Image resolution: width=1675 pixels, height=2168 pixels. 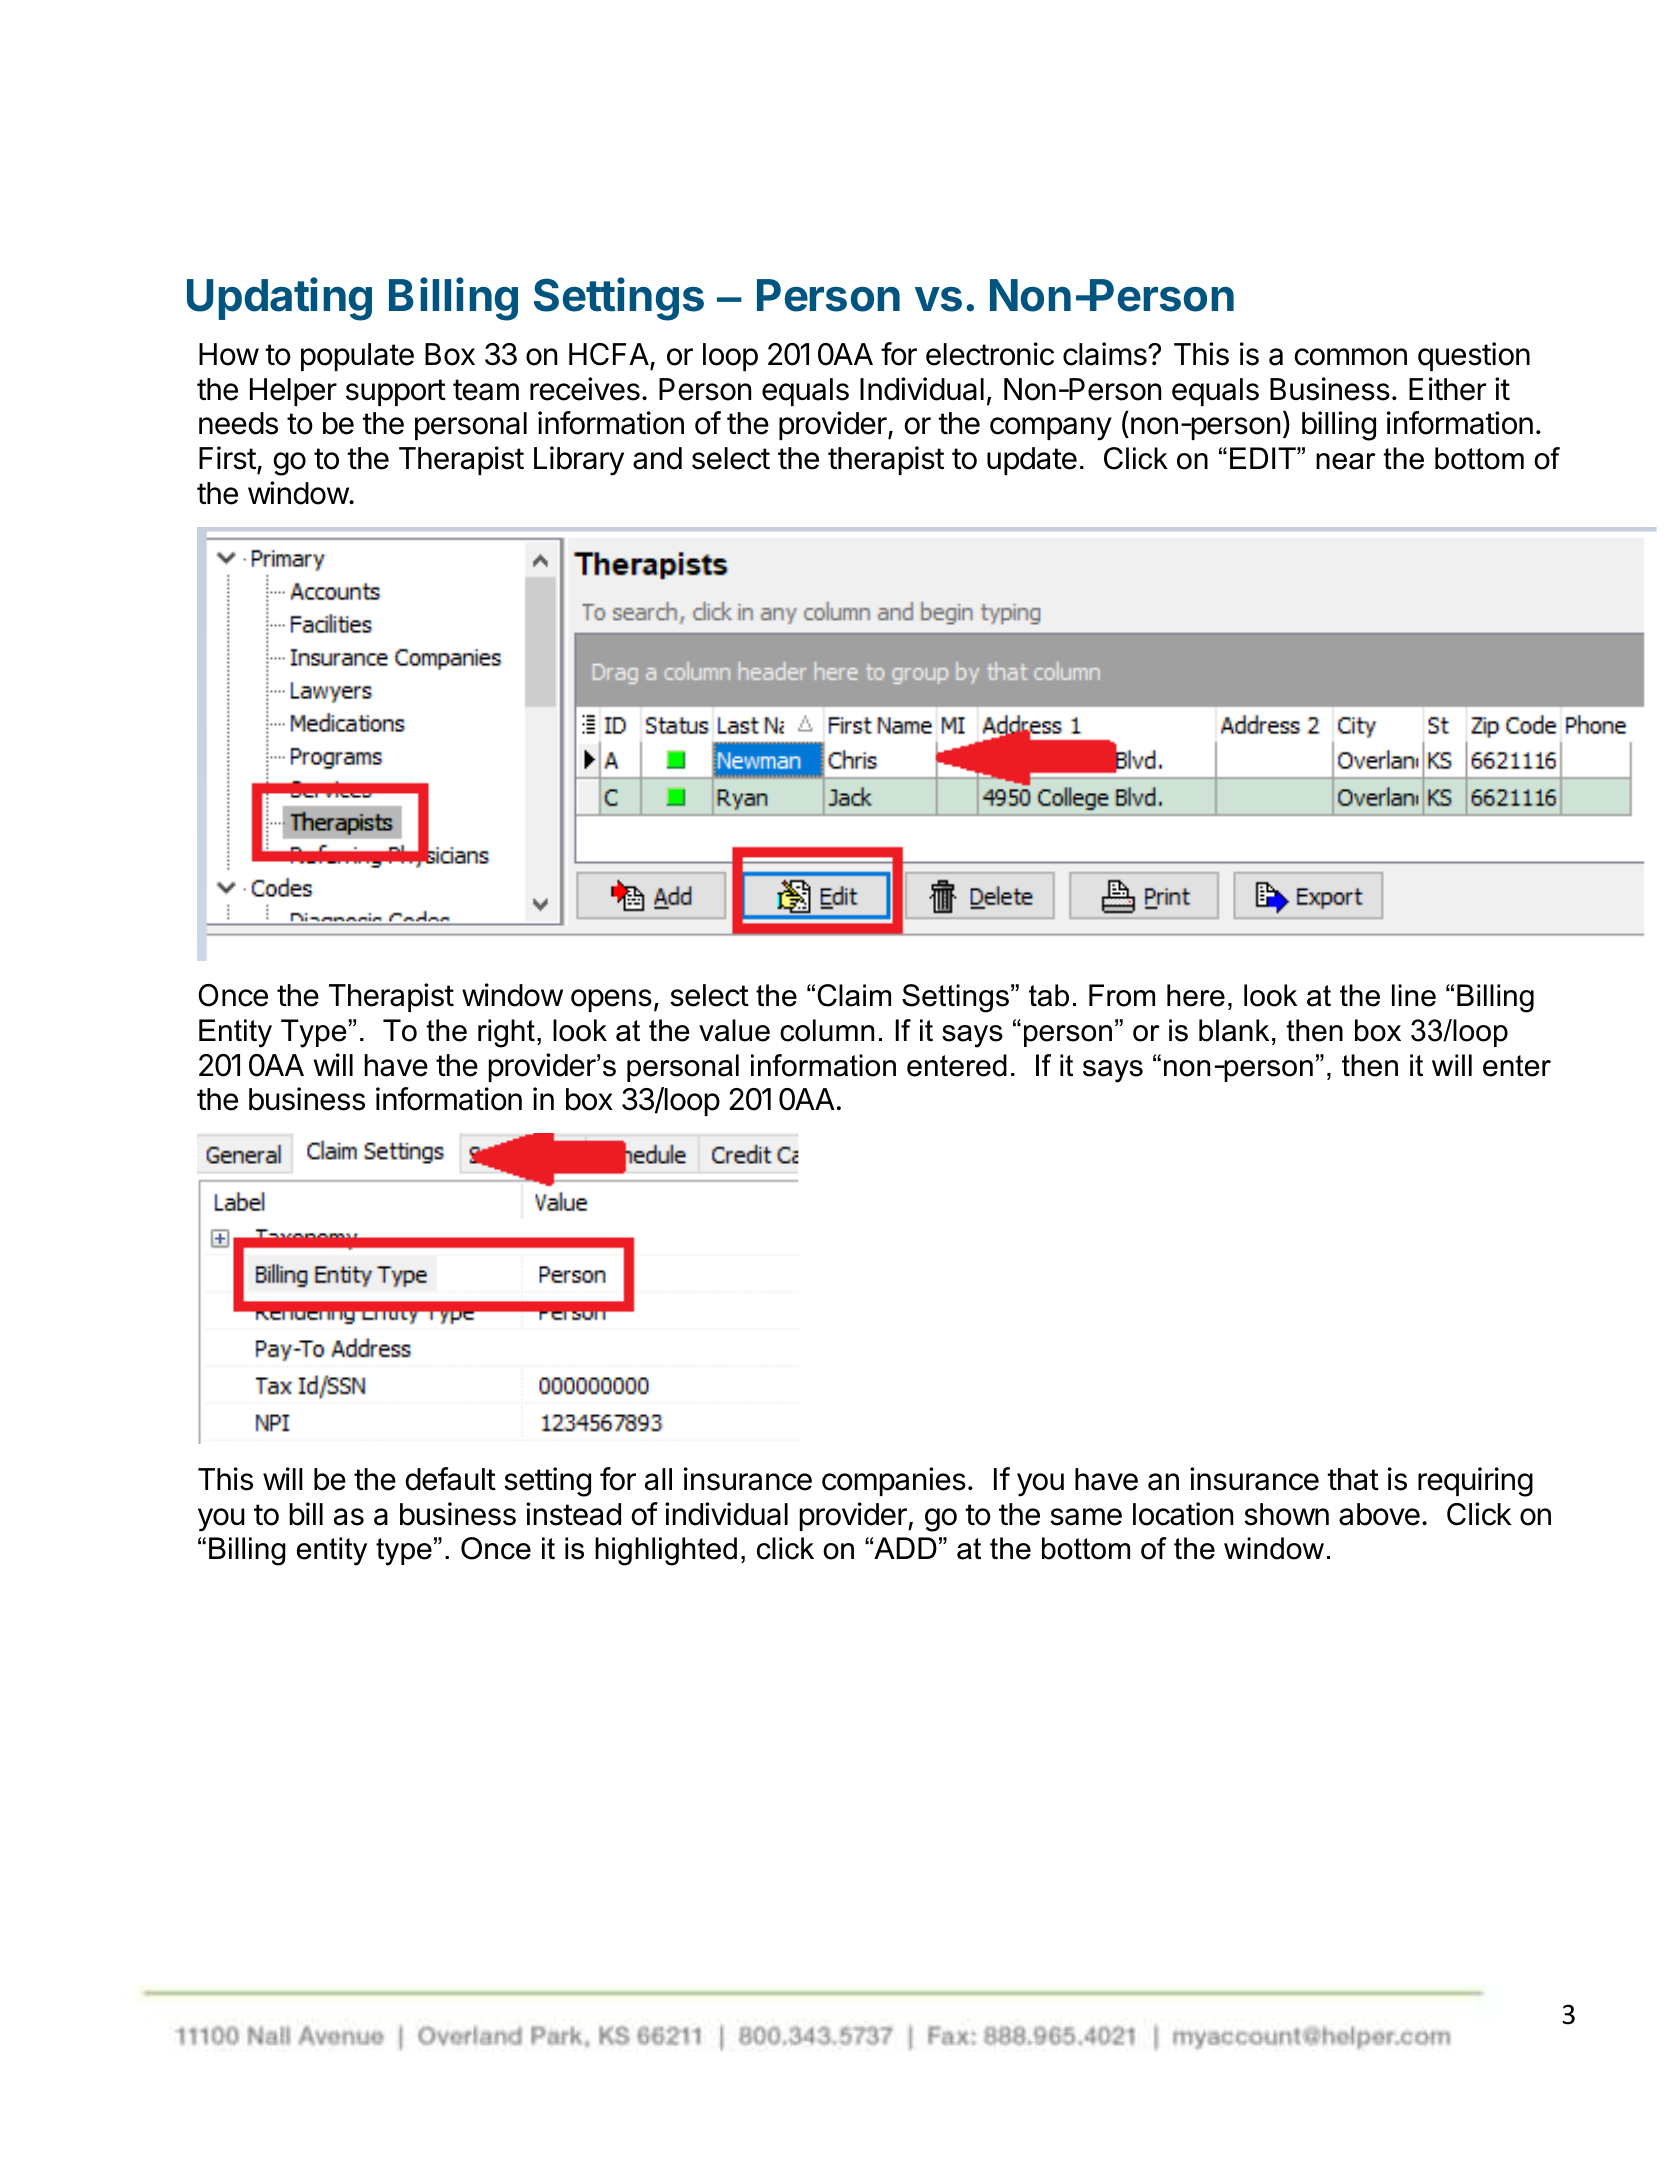 I want to click on value, so click(x=734, y=1030).
